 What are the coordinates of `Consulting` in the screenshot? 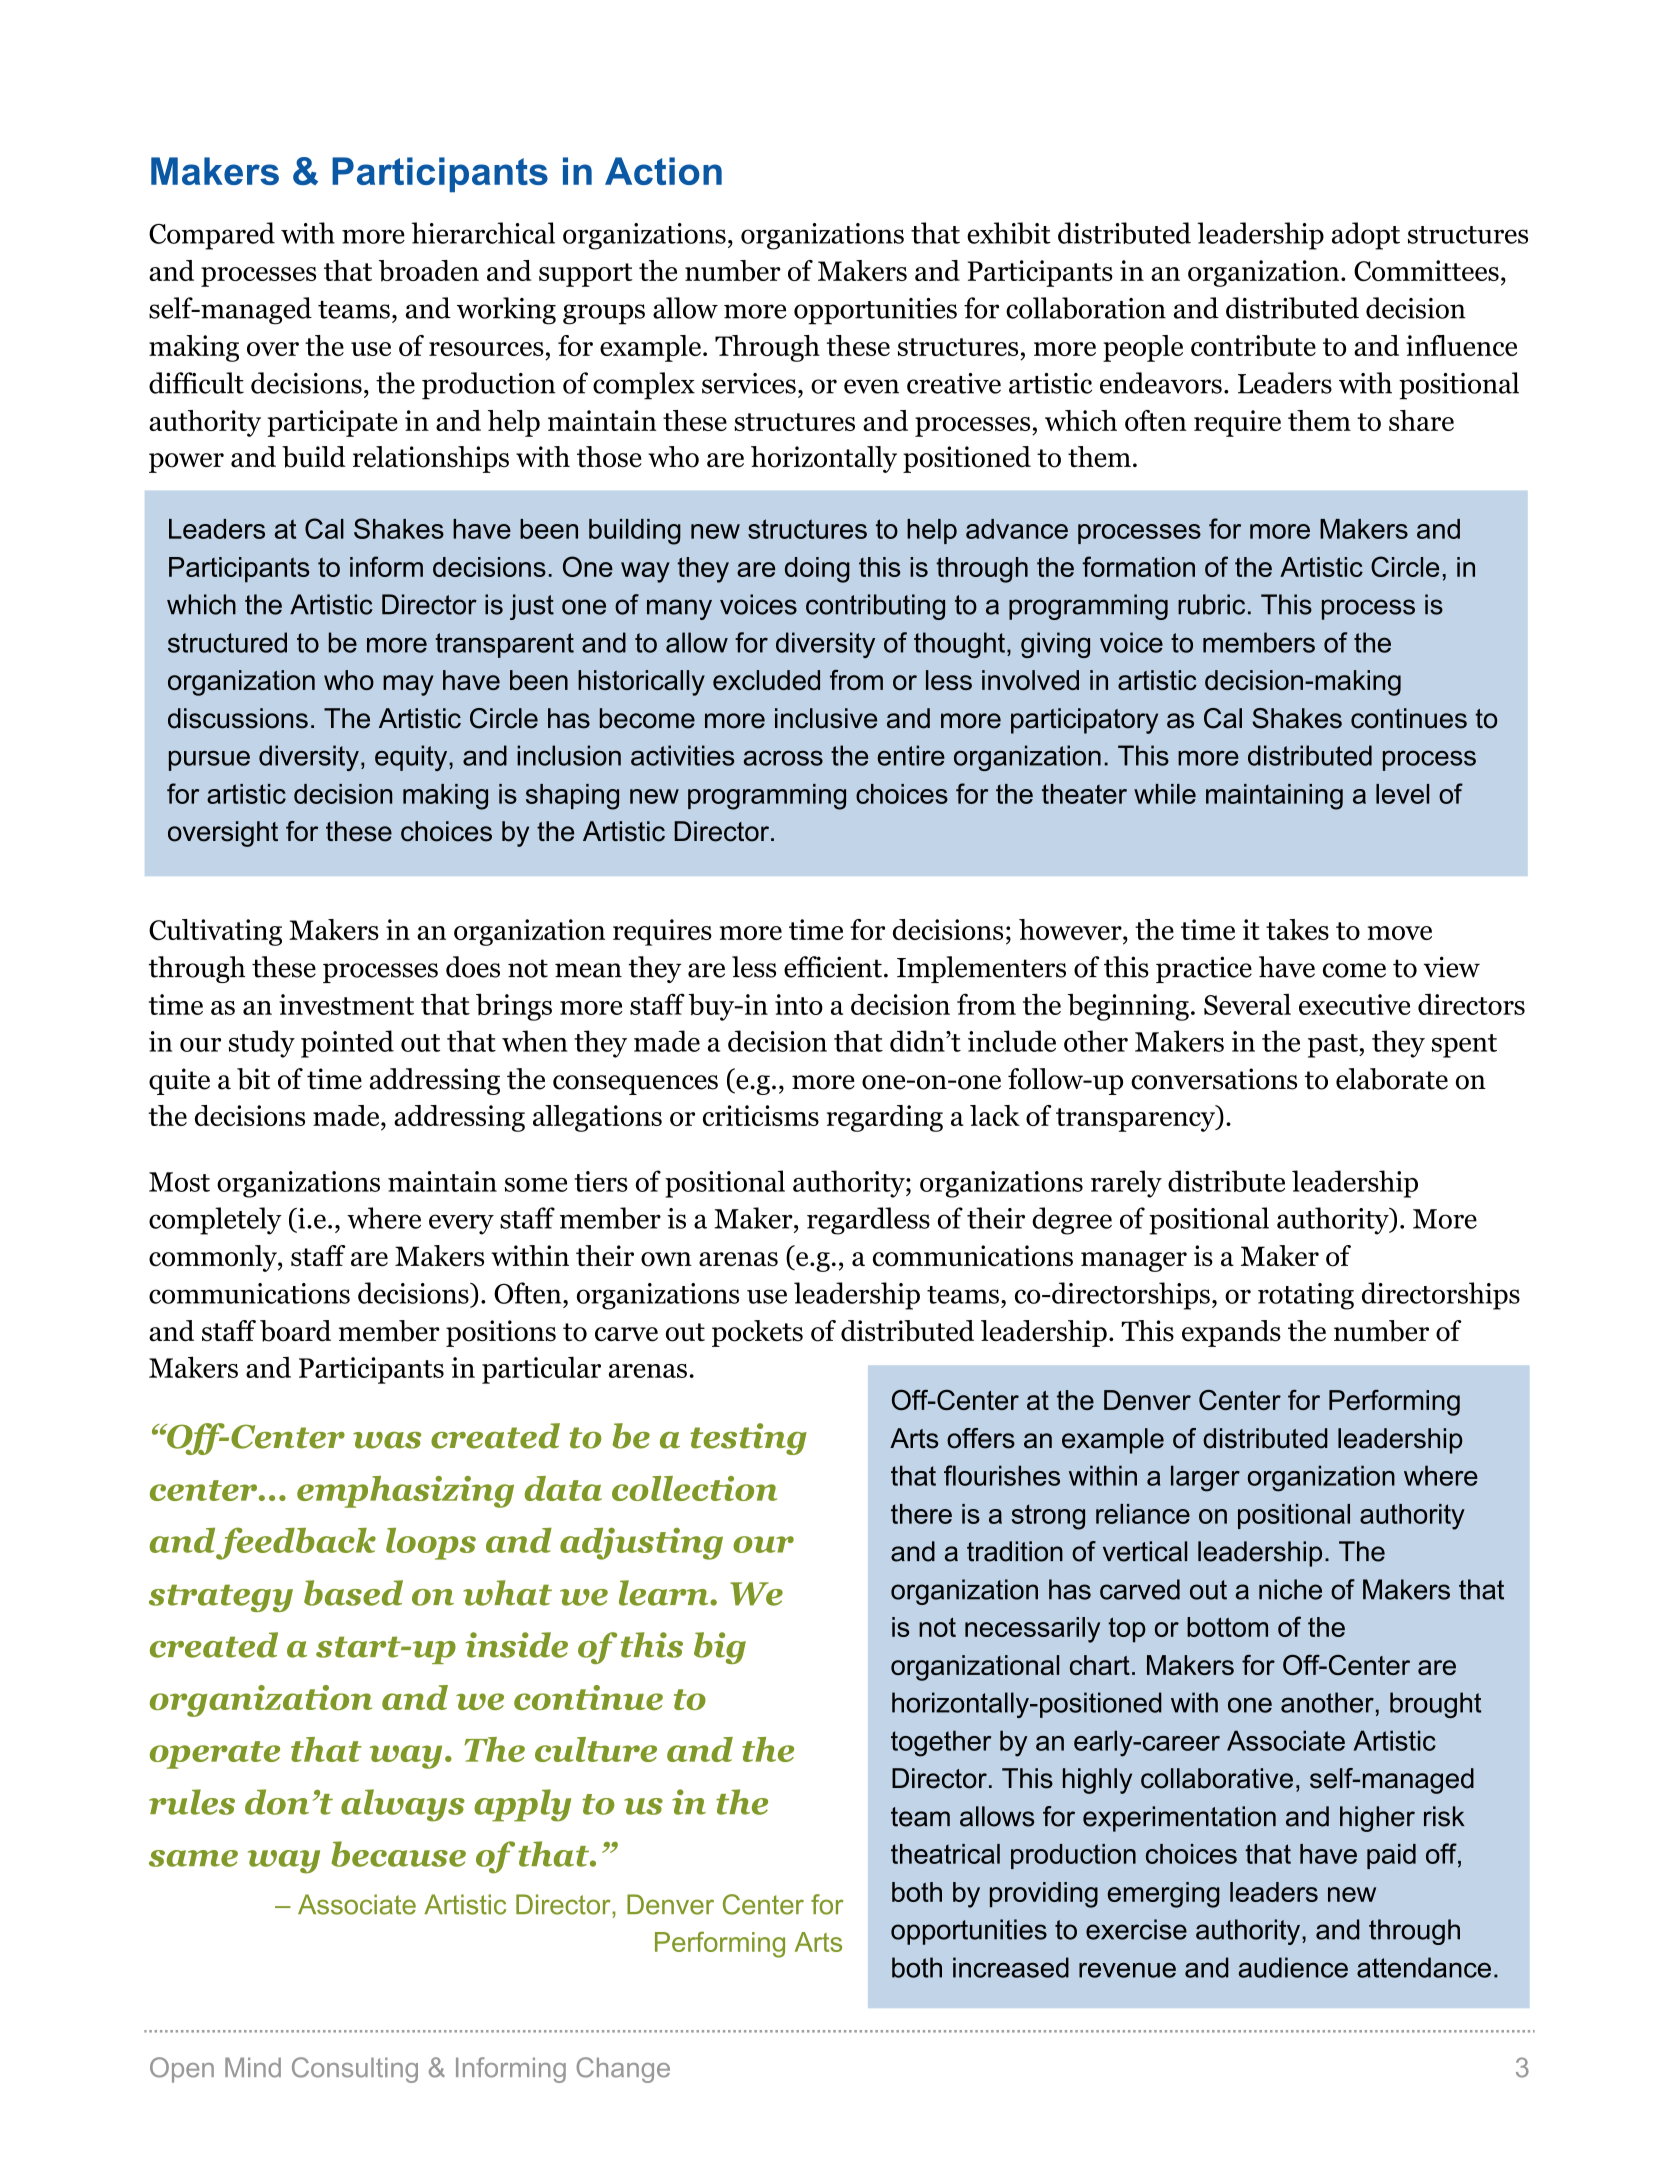 It's located at (355, 2070).
